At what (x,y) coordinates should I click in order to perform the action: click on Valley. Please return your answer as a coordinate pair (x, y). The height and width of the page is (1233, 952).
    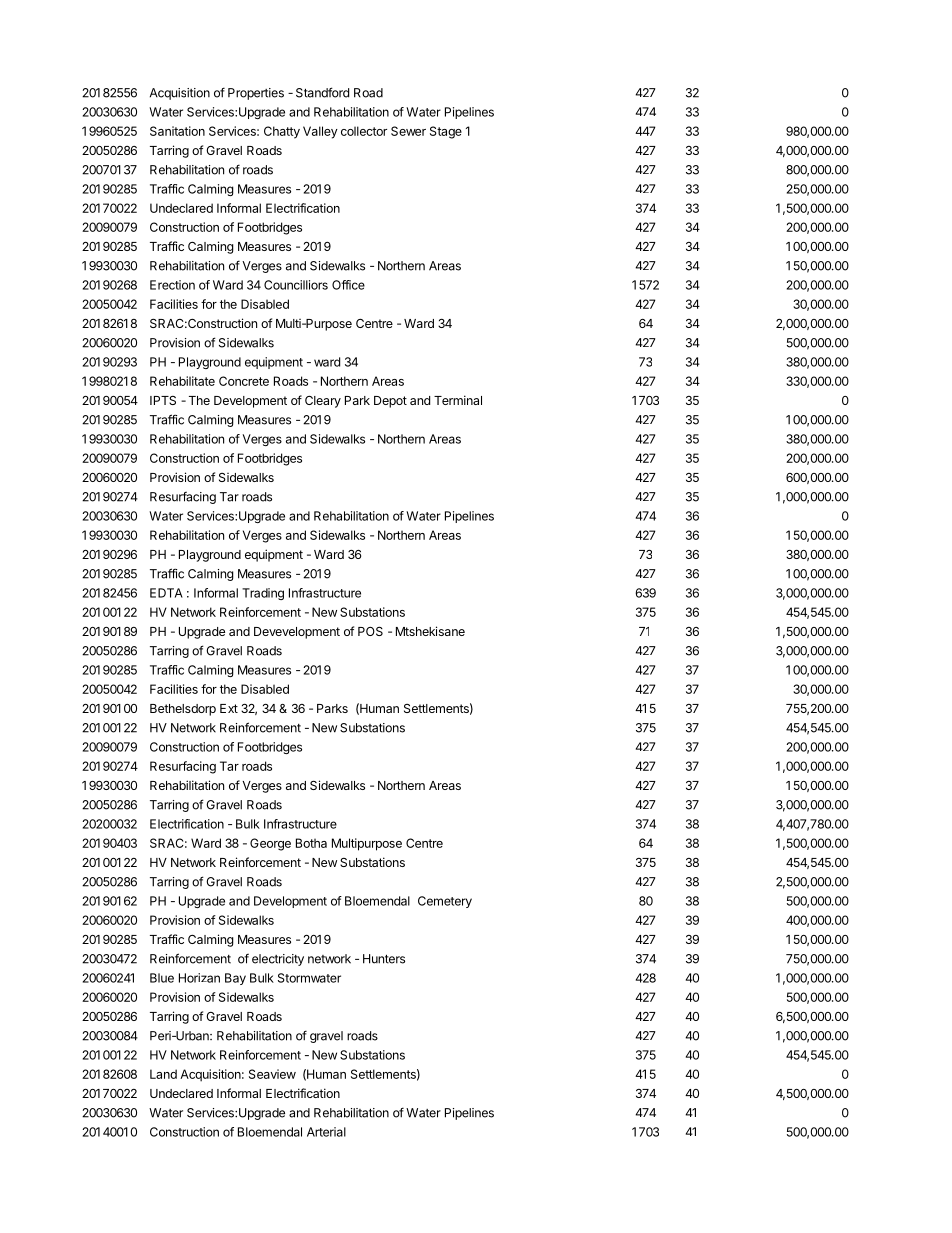
    Looking at the image, I should click on (320, 132).
